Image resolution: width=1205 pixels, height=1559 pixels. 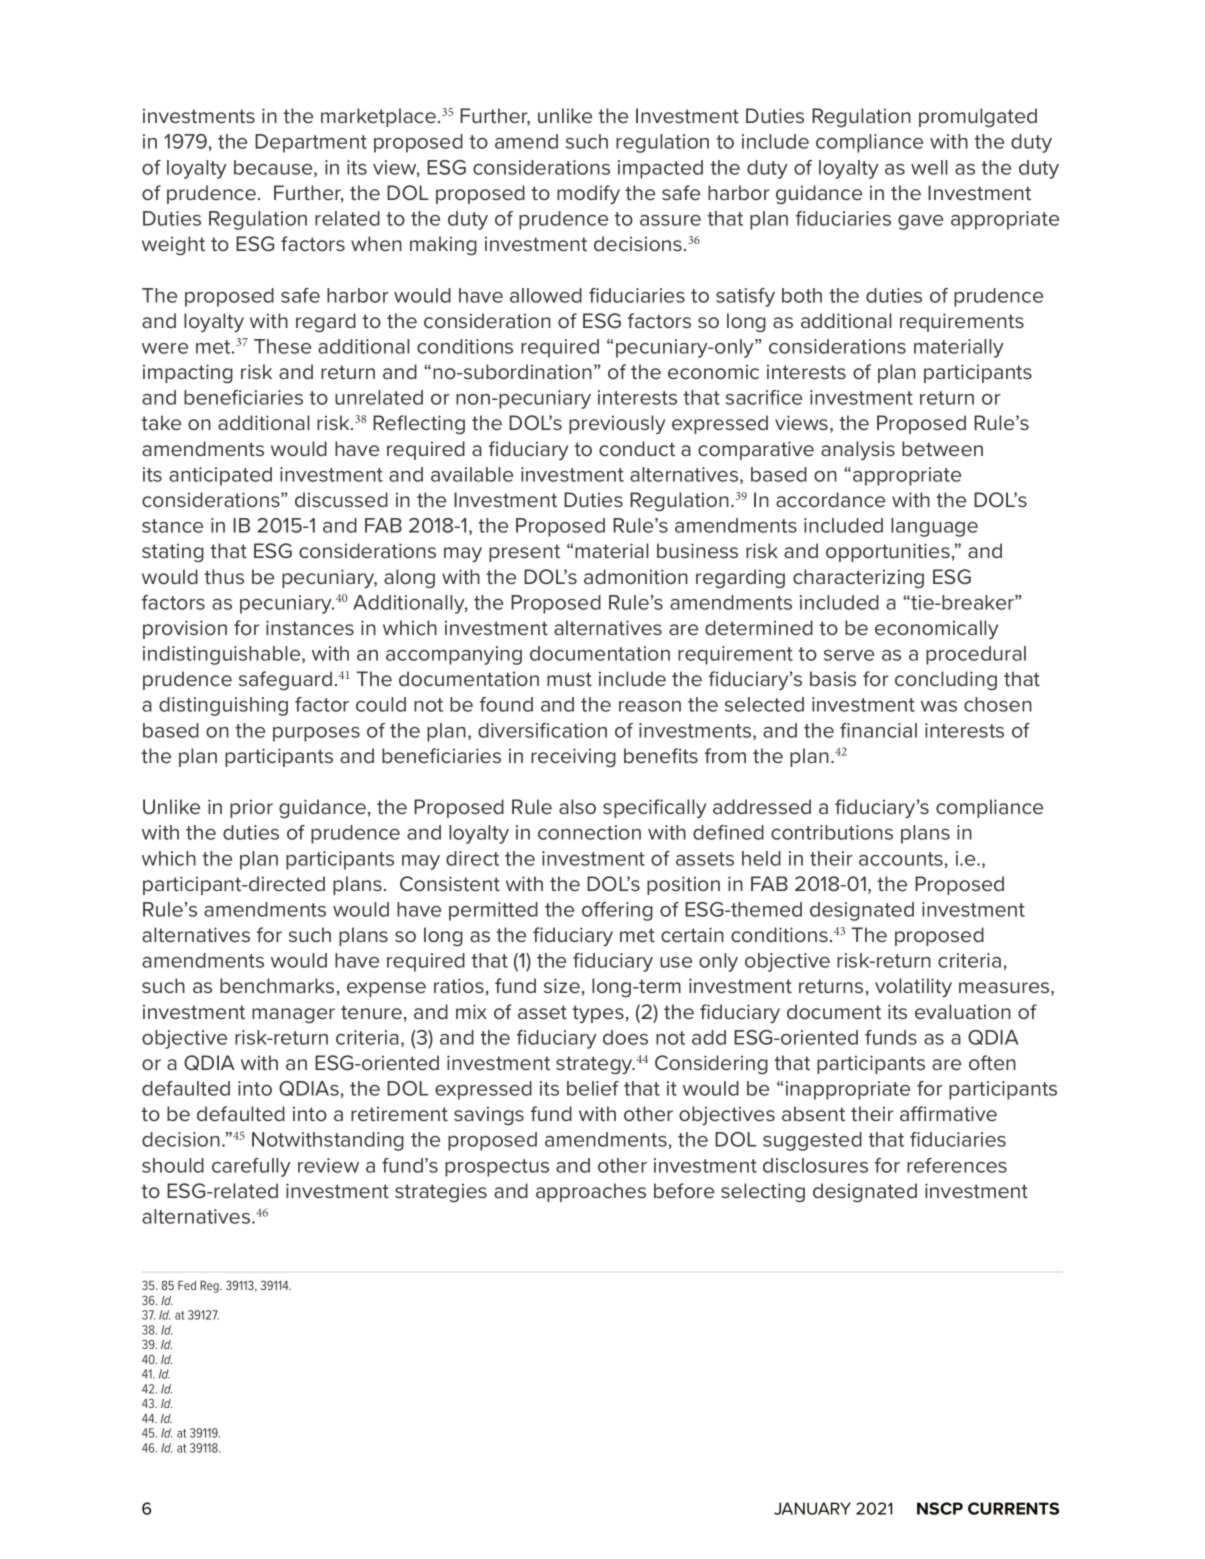 I want to click on accounts, so click(x=901, y=859).
